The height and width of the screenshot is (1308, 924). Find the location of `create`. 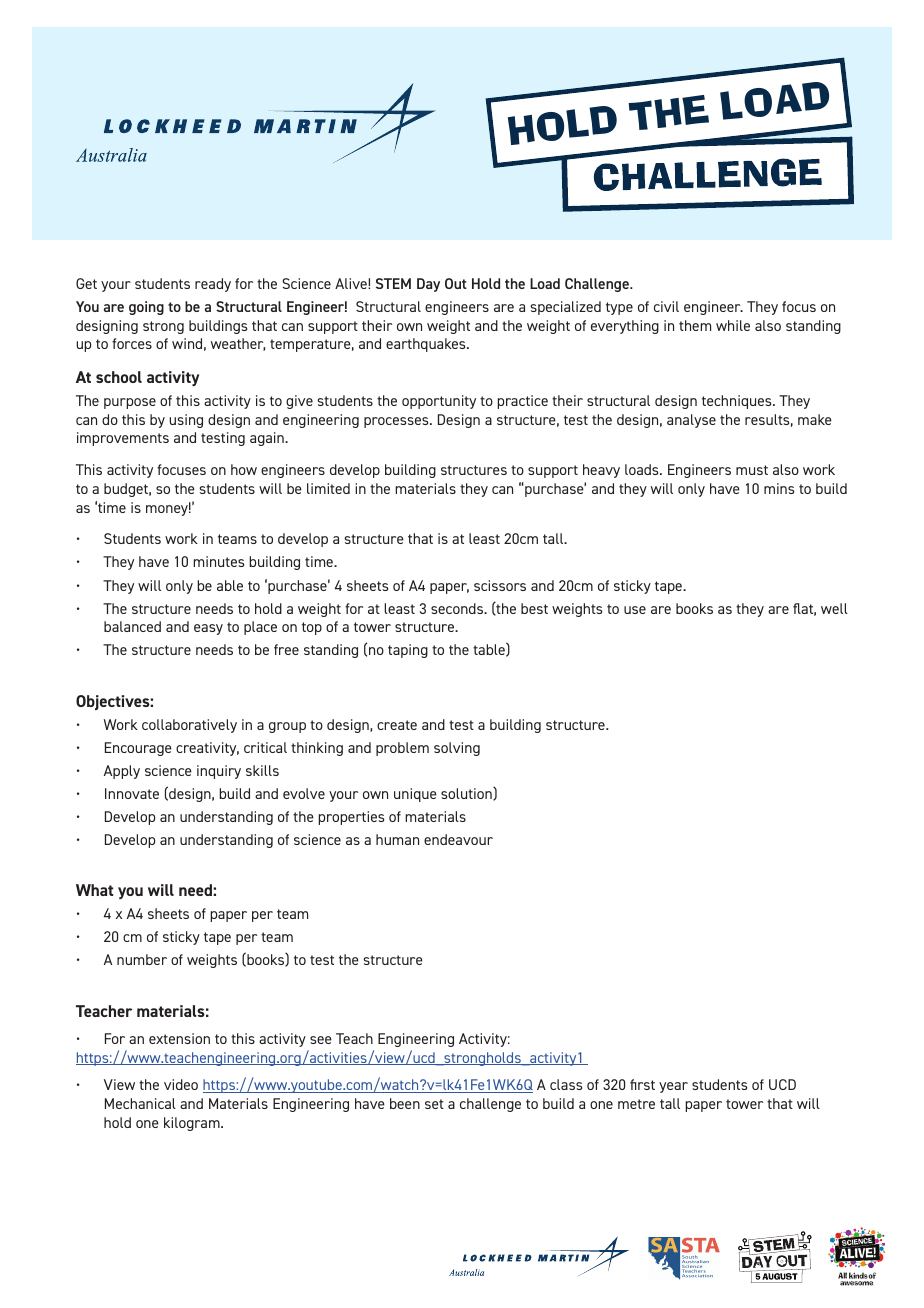

create is located at coordinates (397, 725).
